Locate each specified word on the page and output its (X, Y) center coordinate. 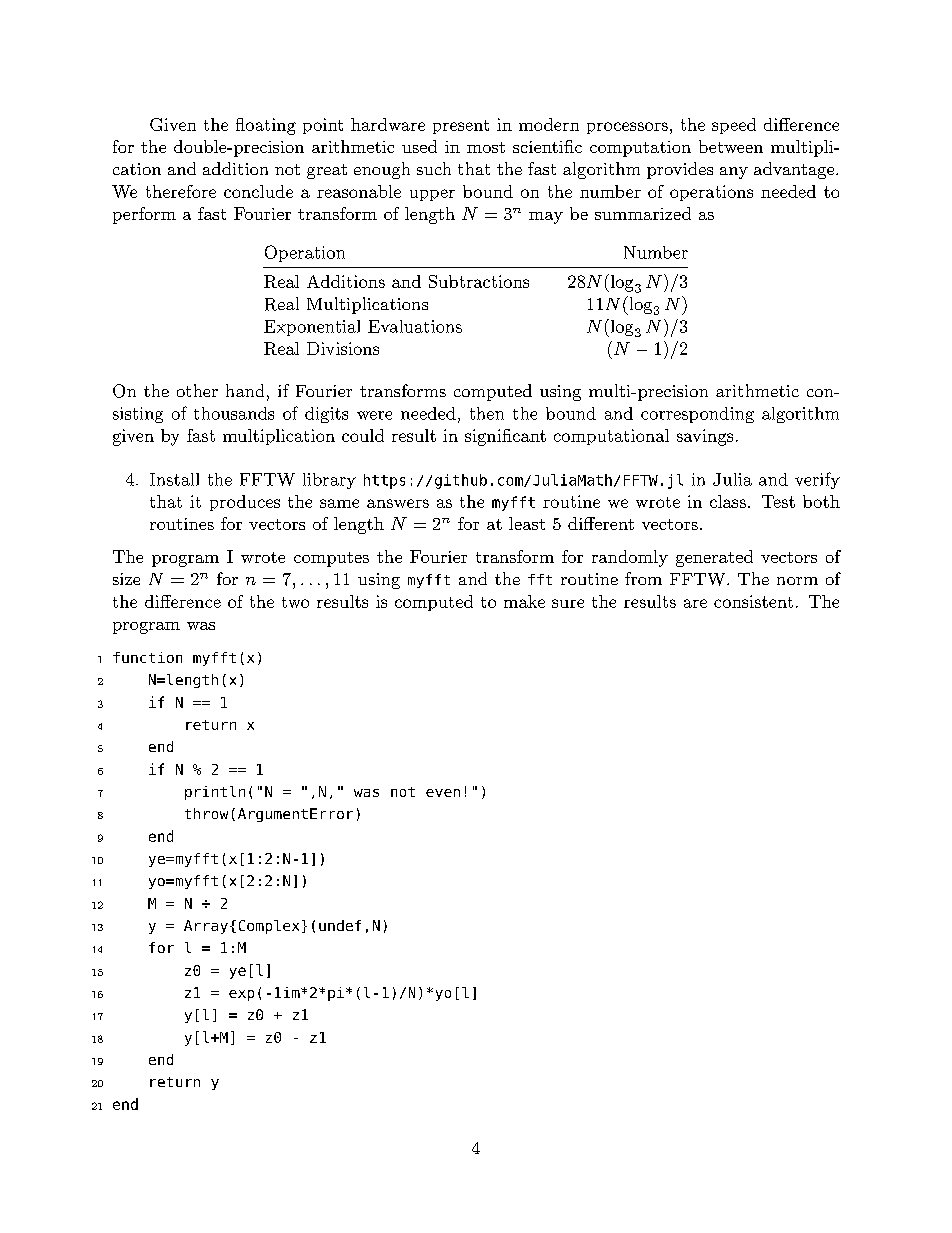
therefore (181, 191)
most (486, 147)
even (443, 793)
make (524, 601)
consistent (753, 601)
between (731, 146)
